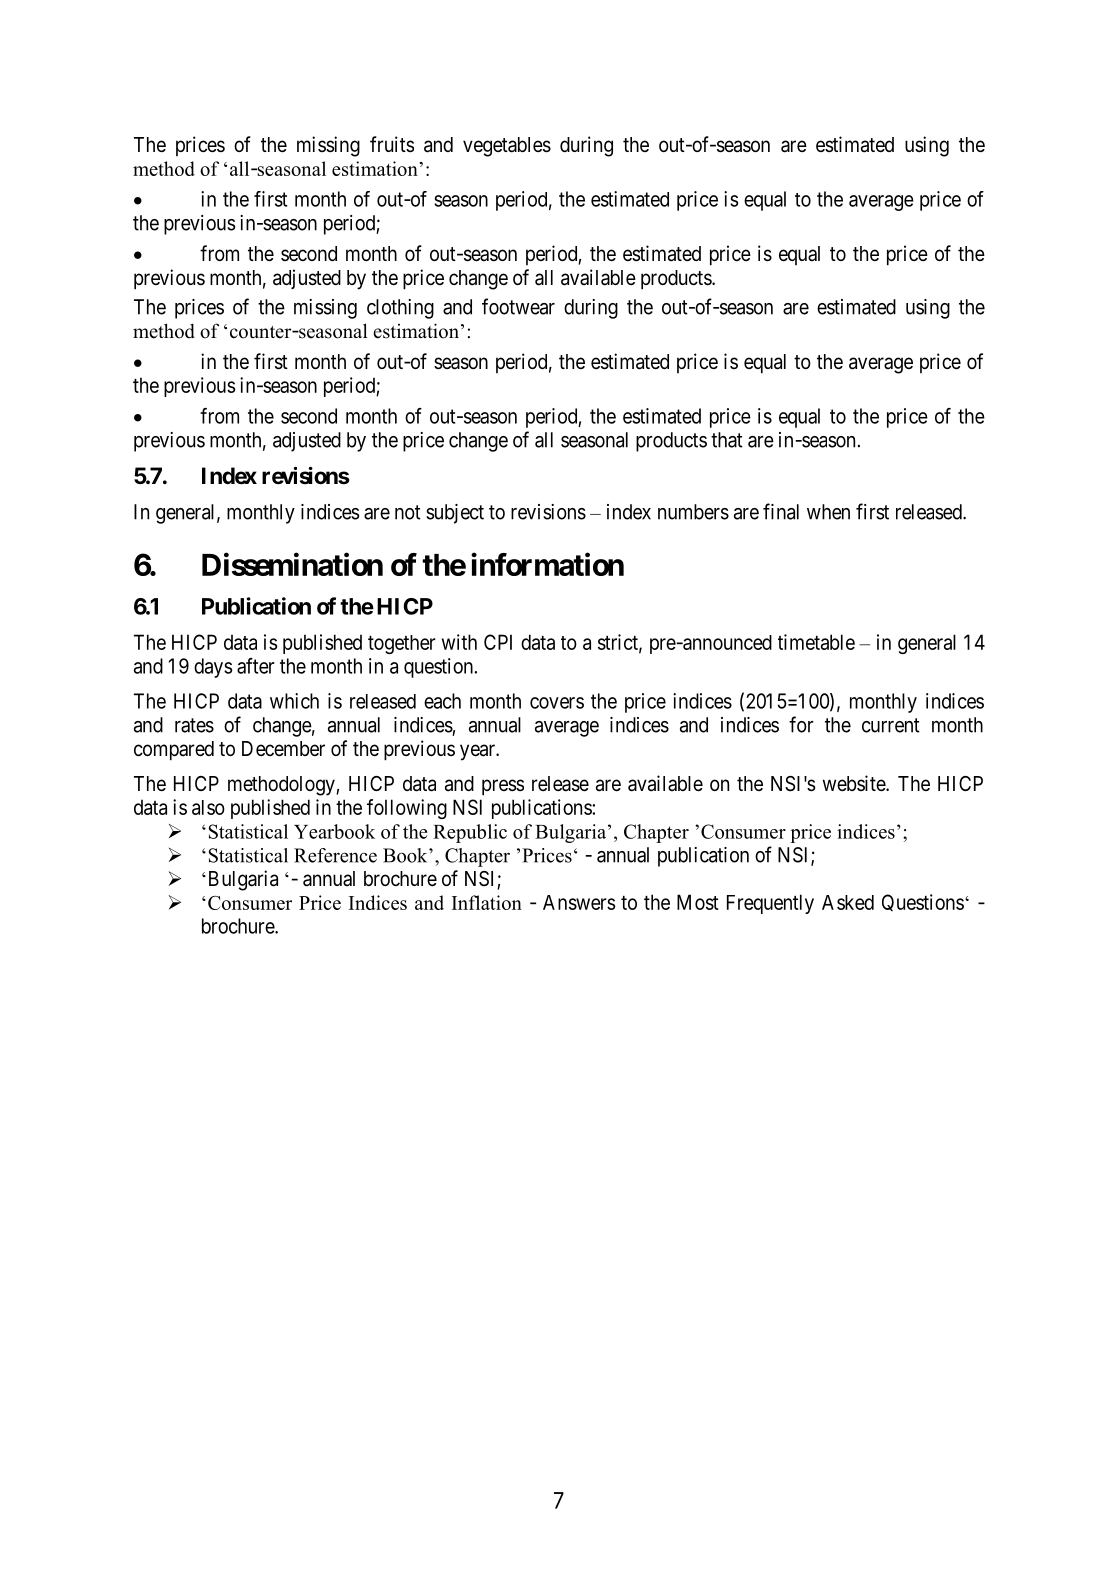  I want to click on vegetables, so click(507, 147).
